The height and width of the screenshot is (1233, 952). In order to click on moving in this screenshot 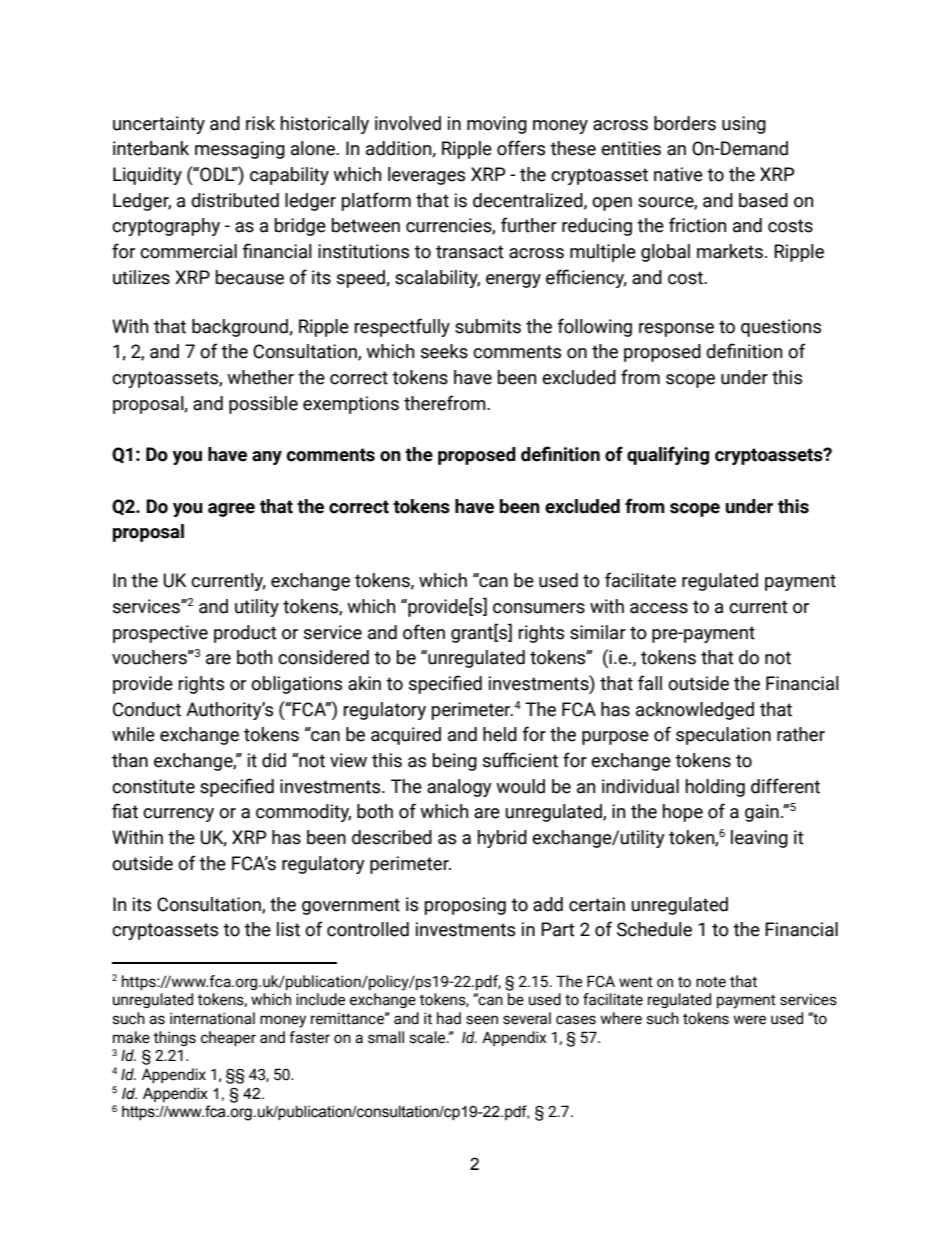, I will do `click(497, 125)`.
